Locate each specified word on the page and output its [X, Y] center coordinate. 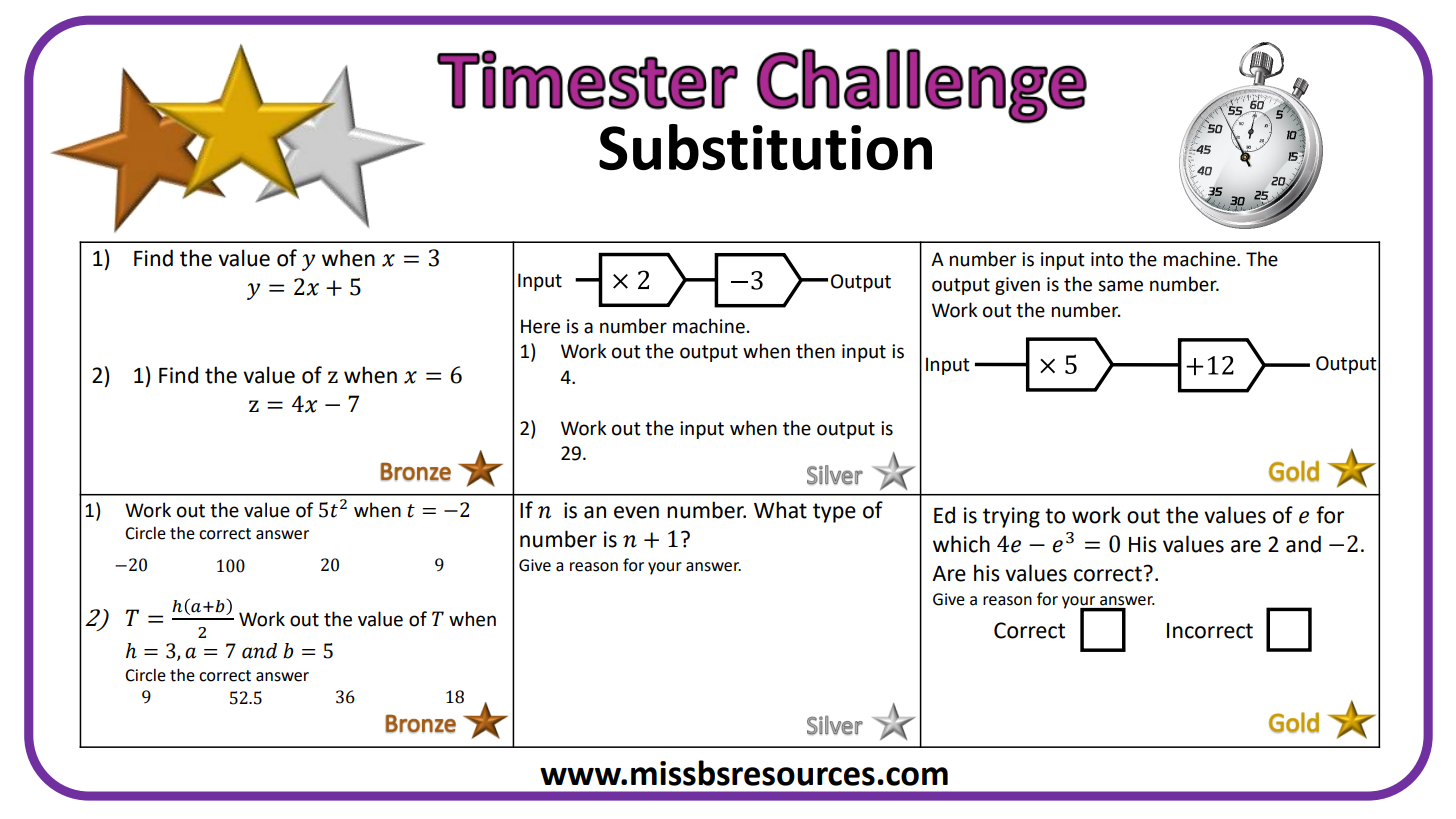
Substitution [765, 147]
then [815, 351]
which [961, 544]
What [780, 510]
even [636, 512]
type [834, 513]
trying [1011, 517]
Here [540, 326]
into [1107, 259]
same [1120, 286]
